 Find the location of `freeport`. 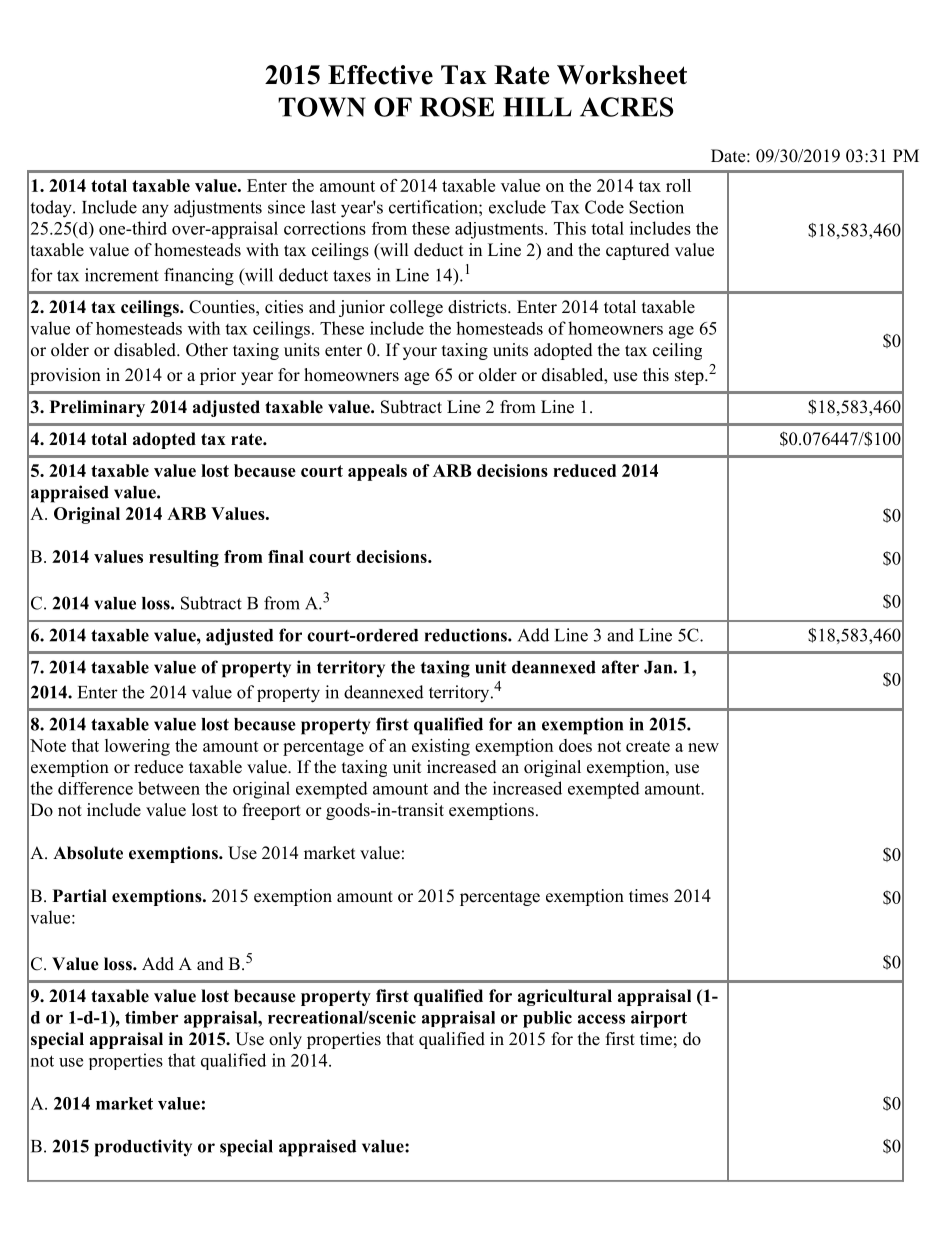

freeport is located at coordinates (272, 811).
